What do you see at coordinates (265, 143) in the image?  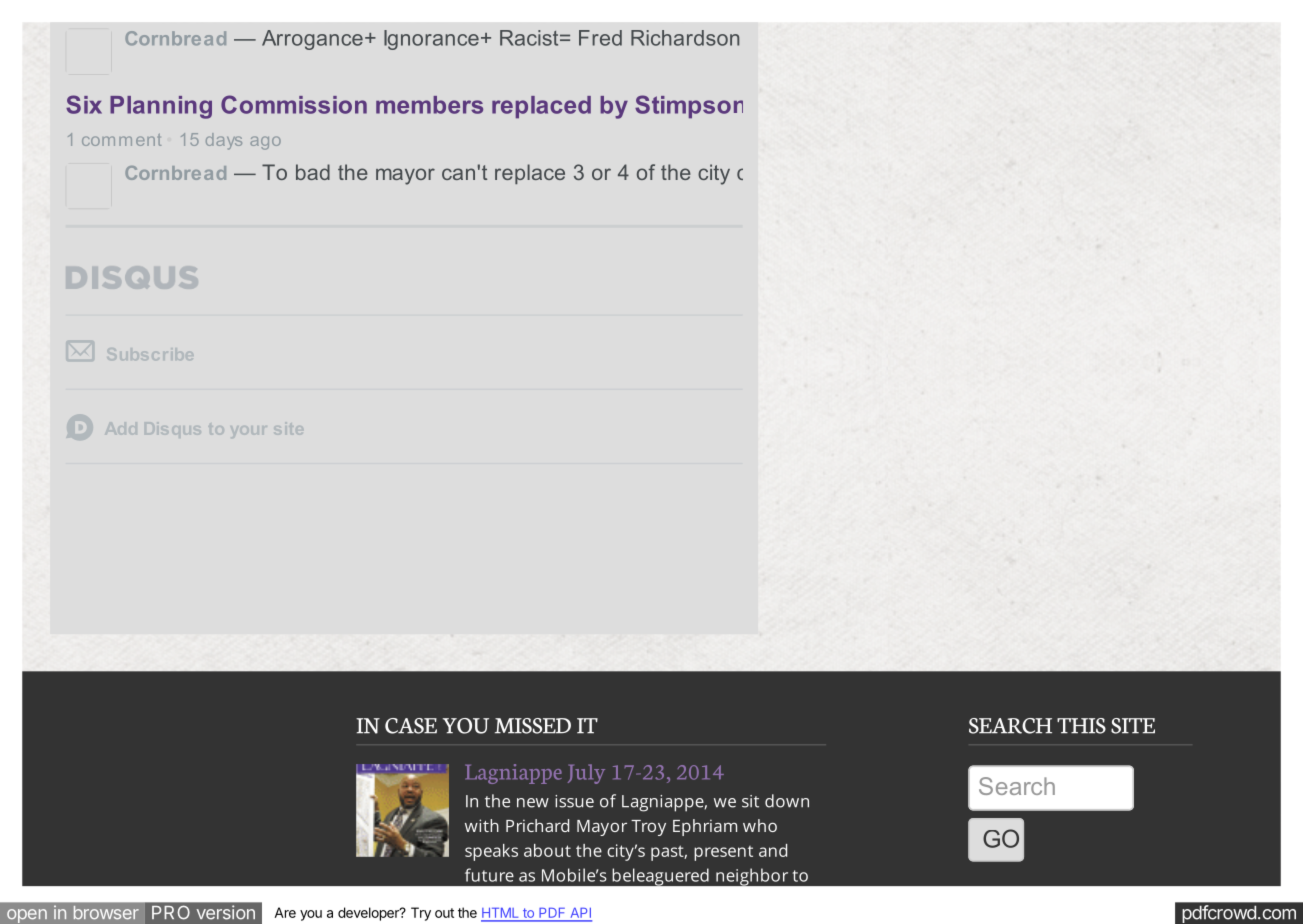 I see `ago` at bounding box center [265, 143].
